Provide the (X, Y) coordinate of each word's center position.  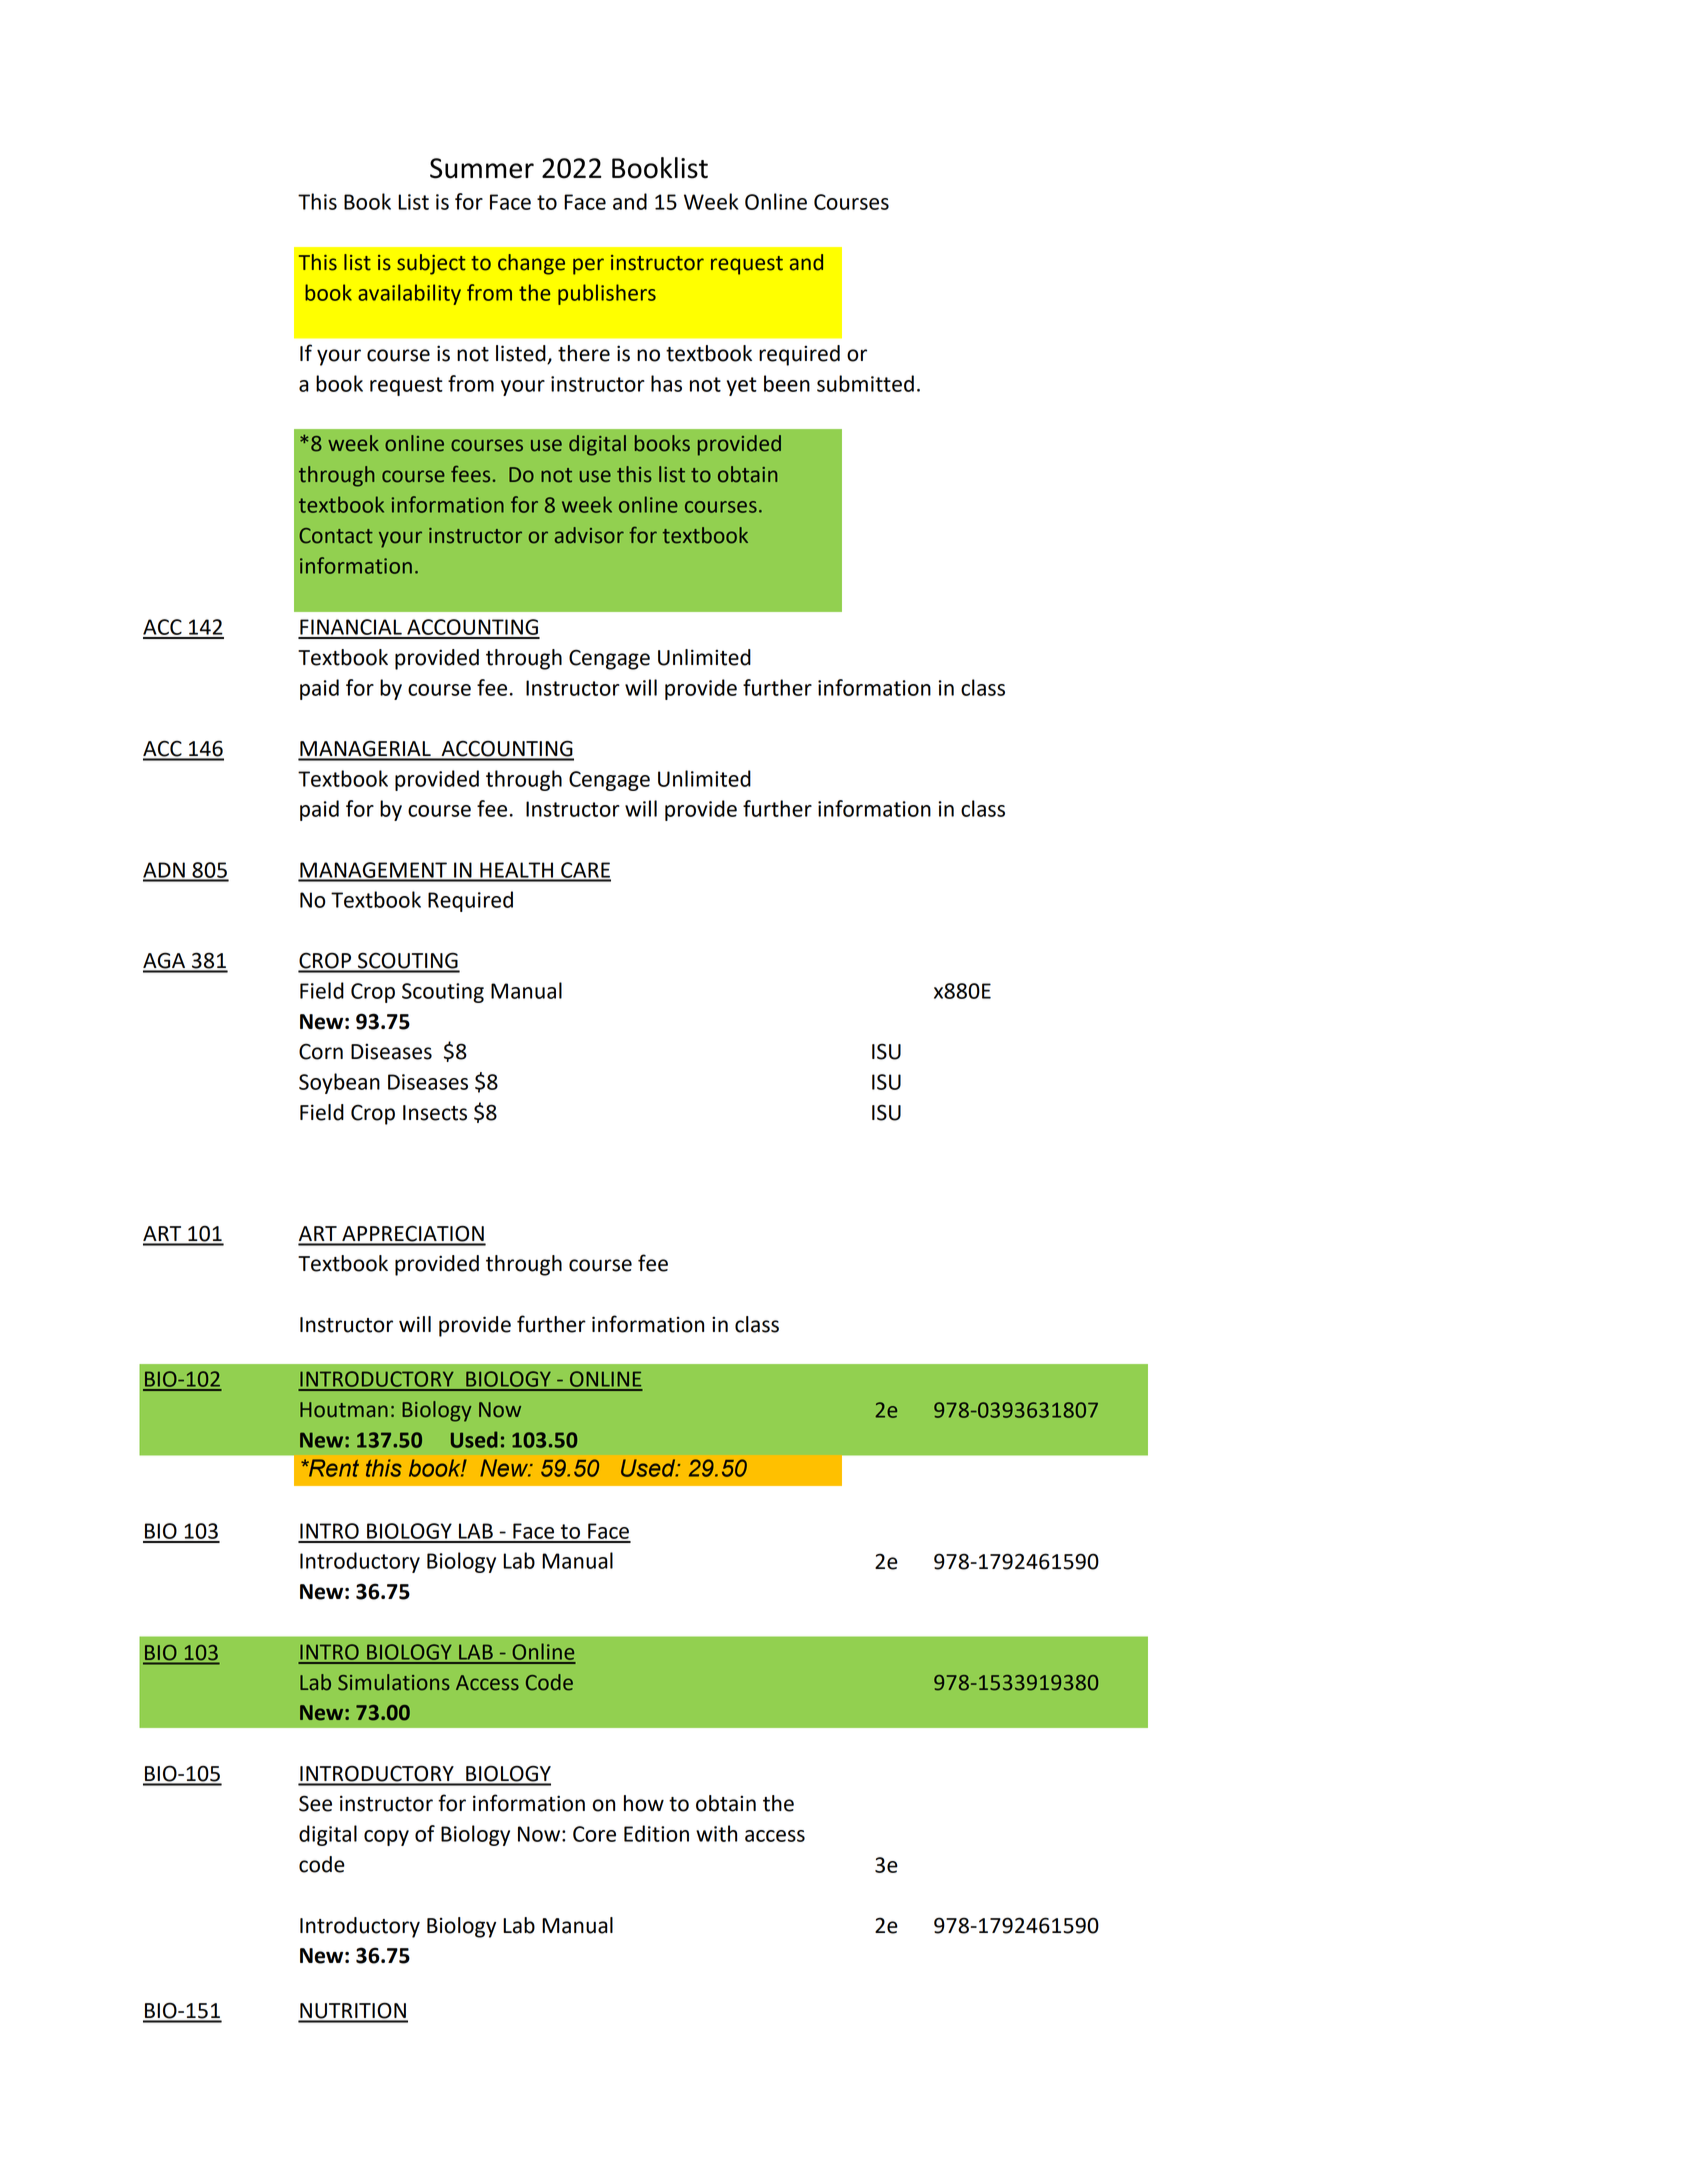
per (588, 266)
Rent (333, 1468)
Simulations (394, 1682)
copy (386, 1838)
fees (470, 474)
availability (409, 294)
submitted (865, 383)
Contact (336, 536)
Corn (321, 1051)
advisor (589, 535)
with (716, 1833)
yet (742, 386)
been (787, 383)
